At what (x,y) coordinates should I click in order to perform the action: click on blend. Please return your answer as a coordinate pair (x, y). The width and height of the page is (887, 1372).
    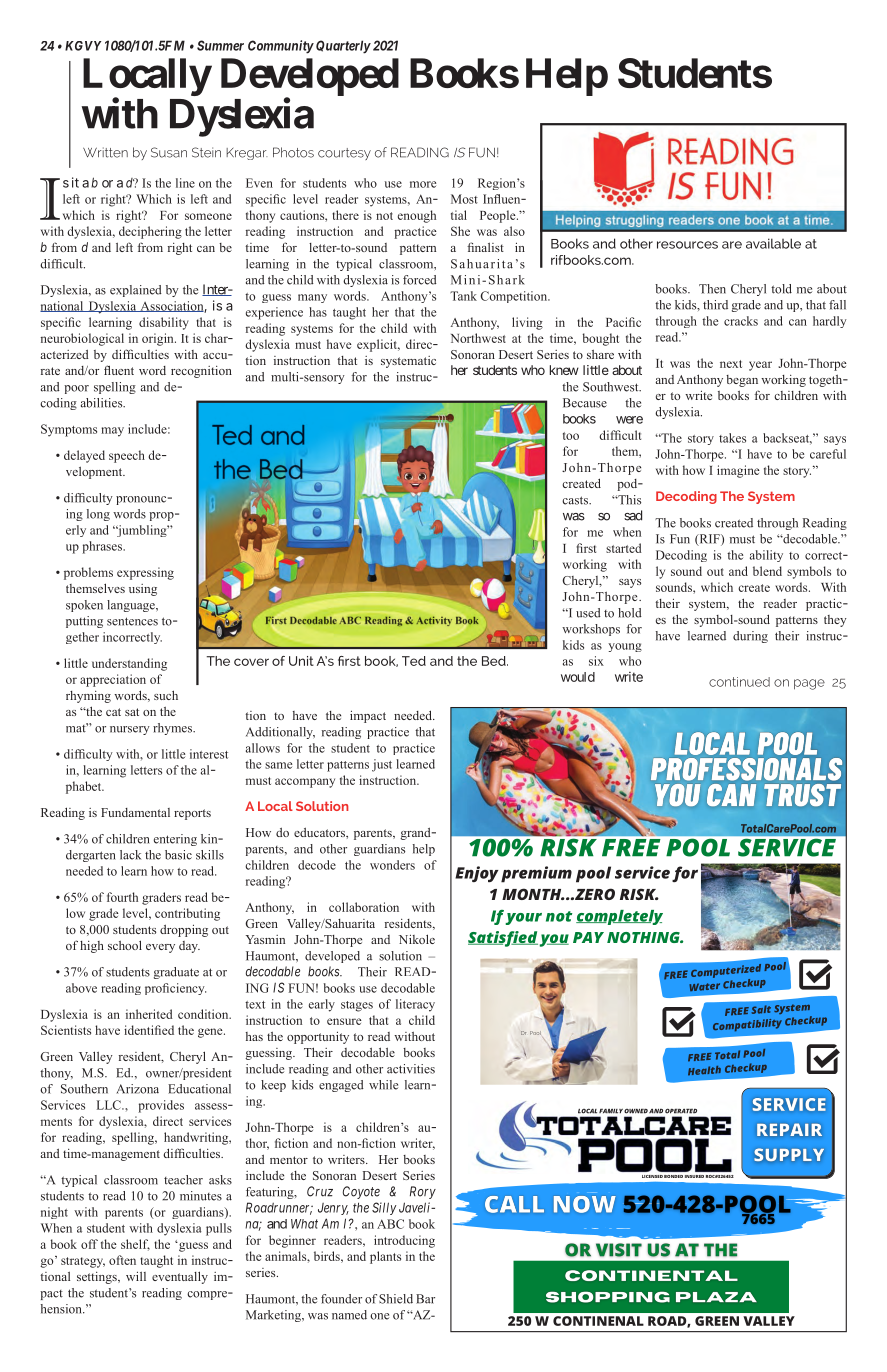
    Looking at the image, I should click on (767, 571).
